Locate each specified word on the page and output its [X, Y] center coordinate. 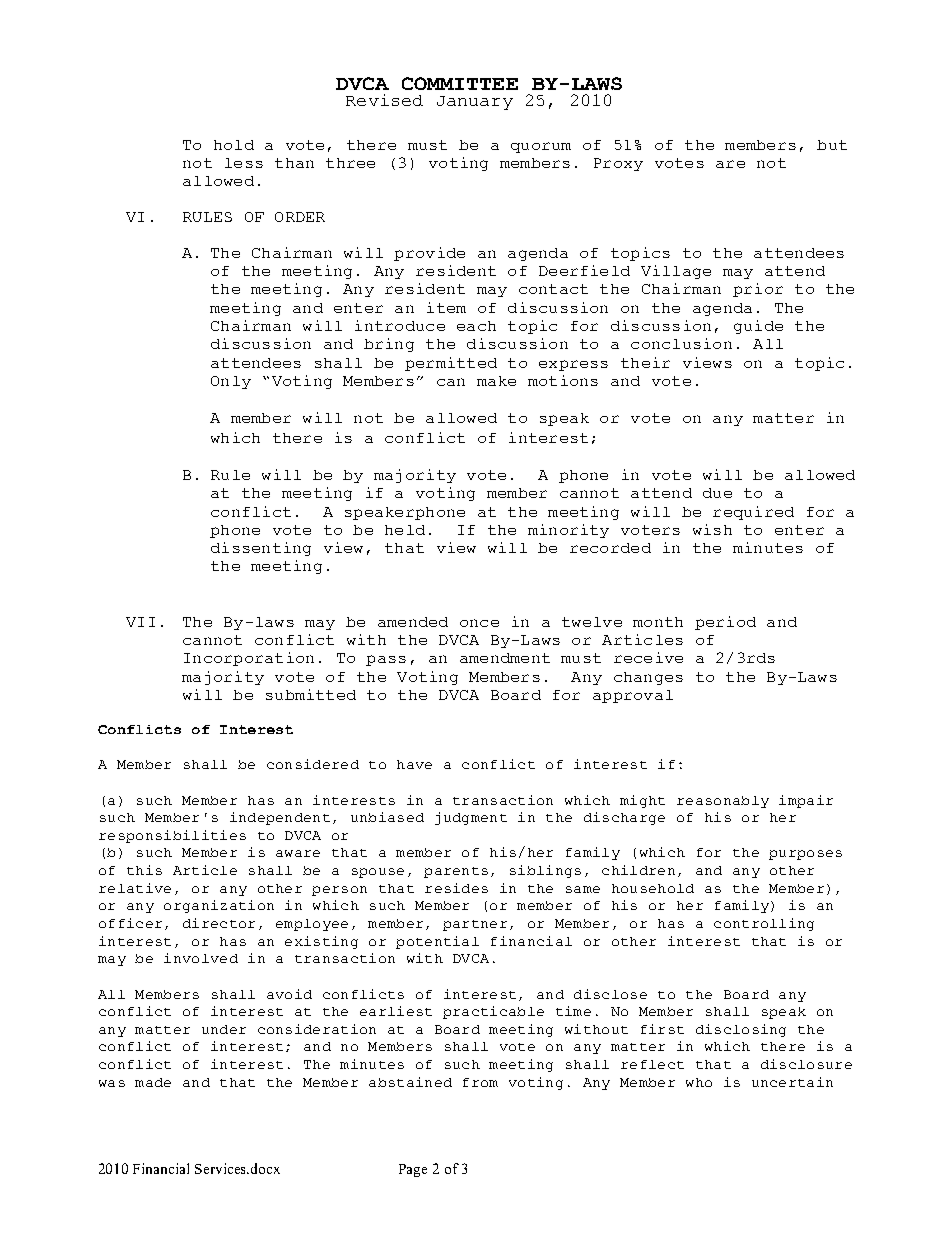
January [475, 103]
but [832, 145]
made [153, 1082]
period [725, 623]
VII [140, 622]
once [479, 623]
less [244, 163]
